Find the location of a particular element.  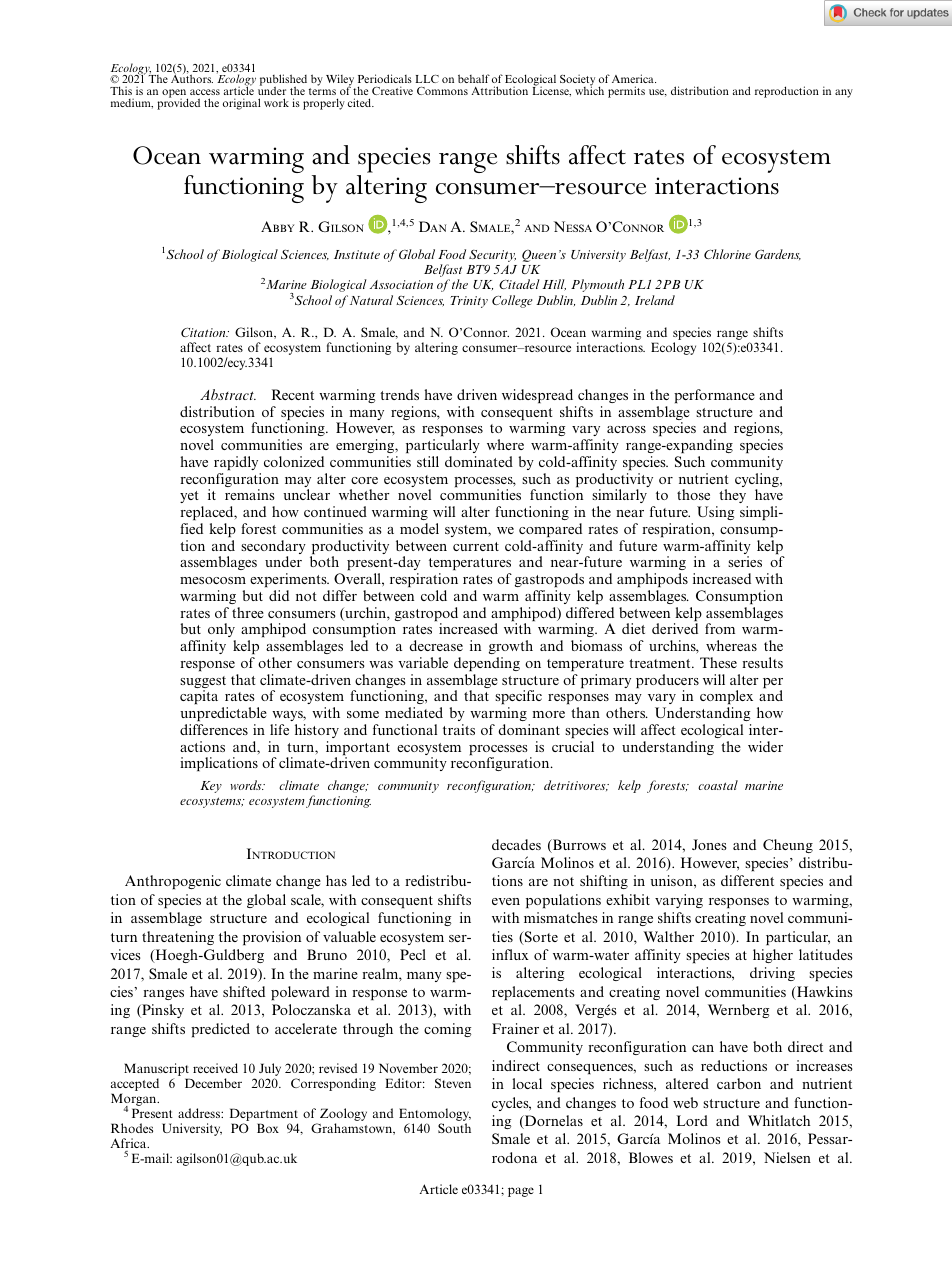

current is located at coordinates (476, 546).
